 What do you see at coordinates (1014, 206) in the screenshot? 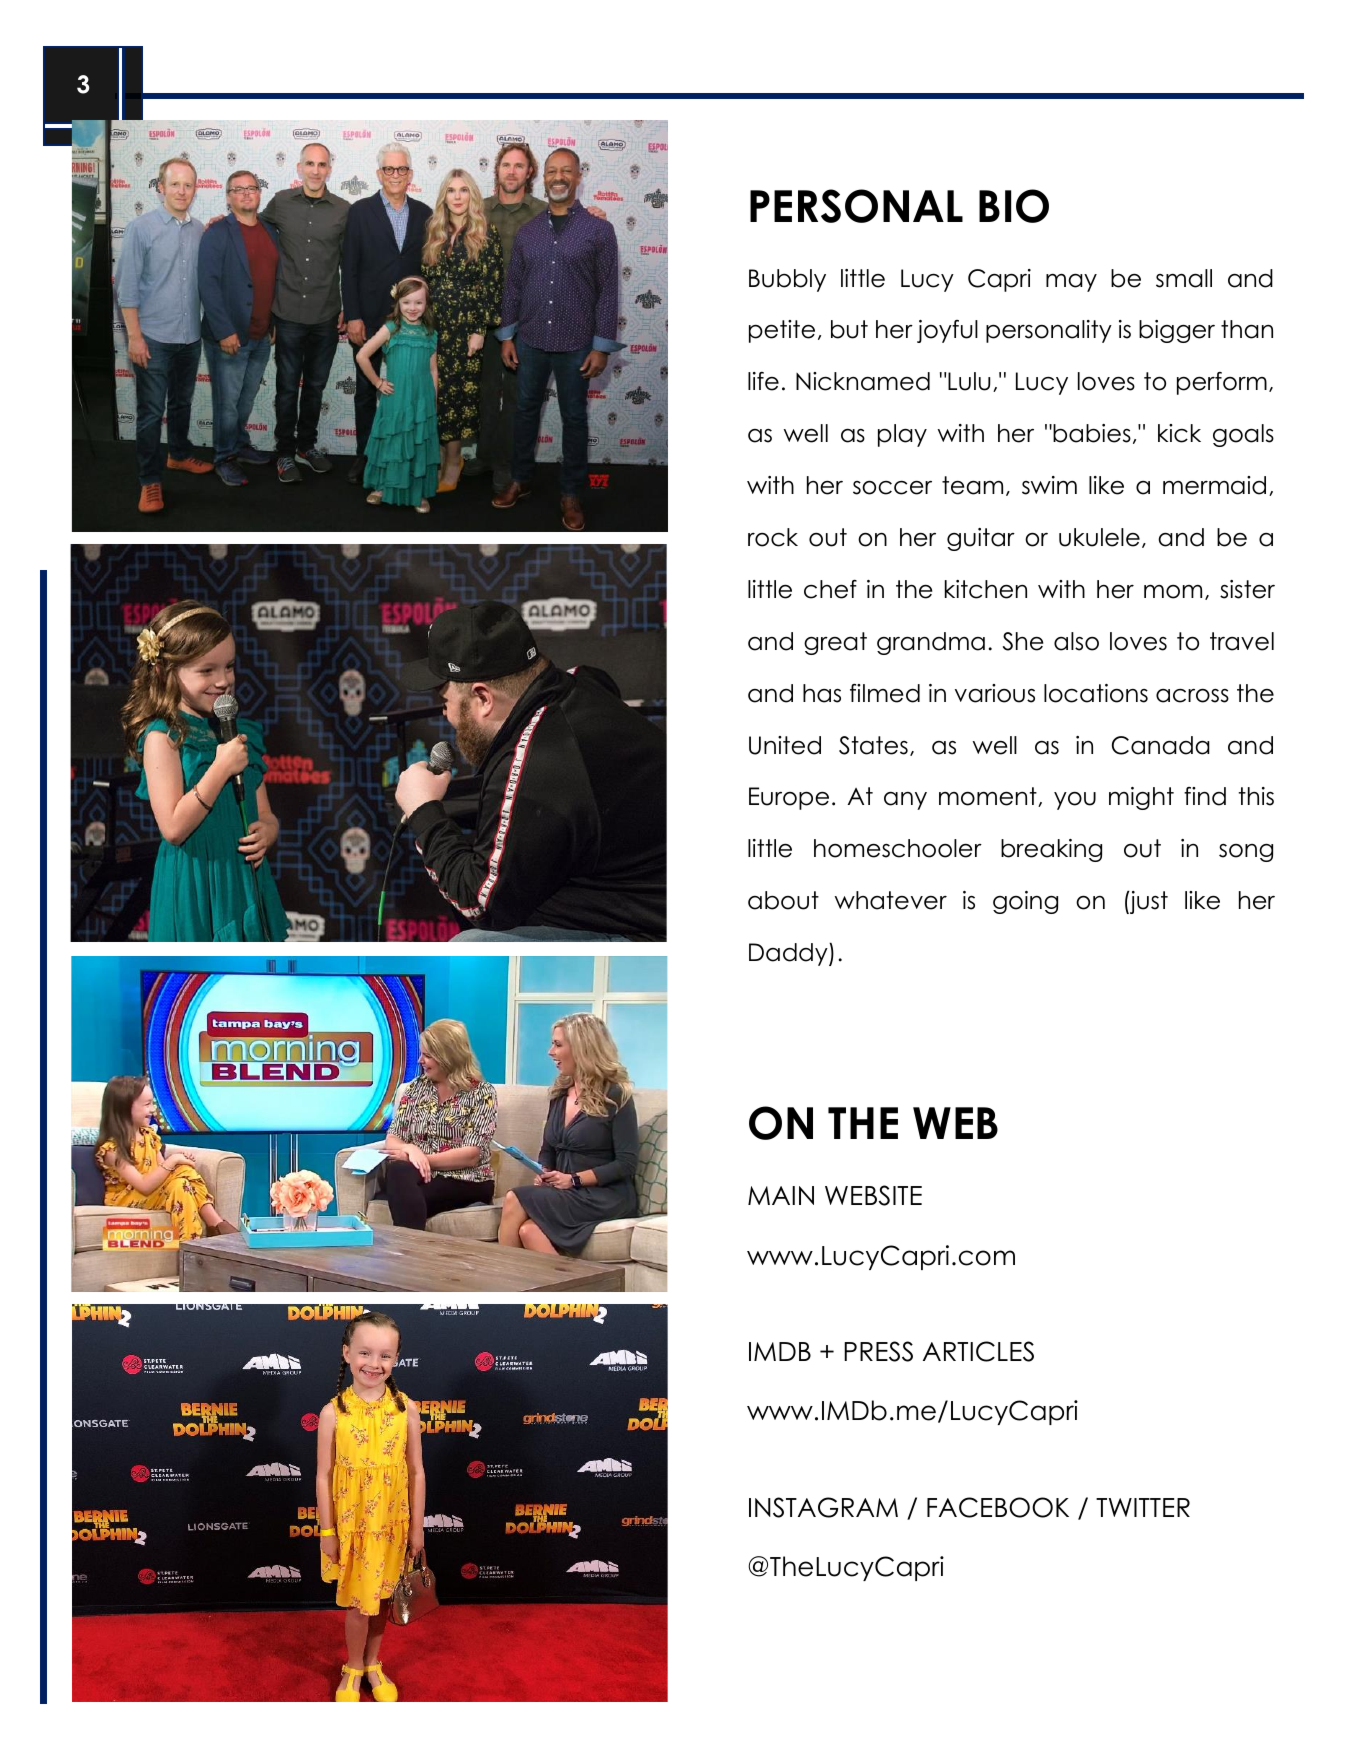
I see `BIO` at bounding box center [1014, 206].
